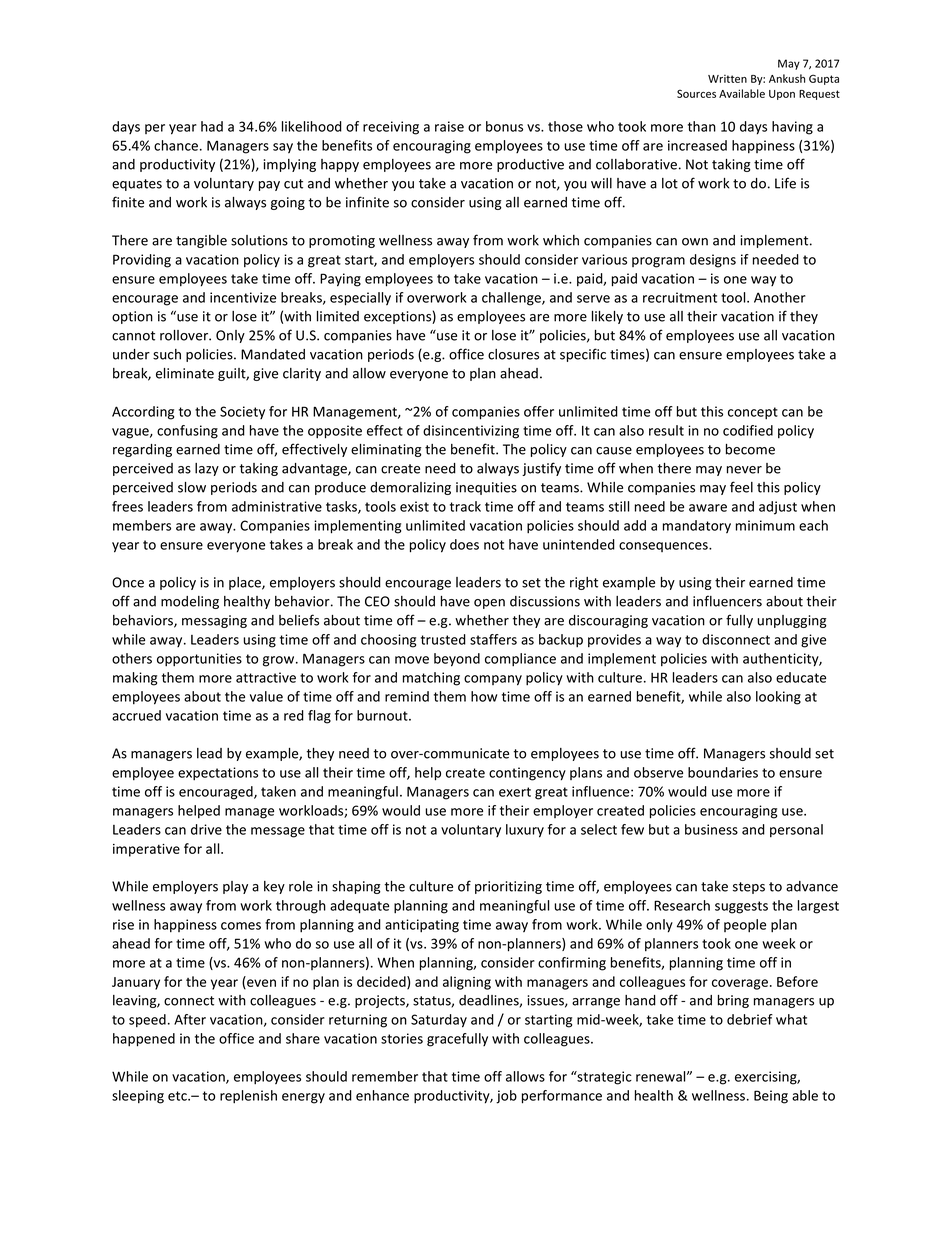 This screenshot has width=952, height=1233. Describe the element at coordinates (506, 1097) in the screenshot. I see `job` at that location.
